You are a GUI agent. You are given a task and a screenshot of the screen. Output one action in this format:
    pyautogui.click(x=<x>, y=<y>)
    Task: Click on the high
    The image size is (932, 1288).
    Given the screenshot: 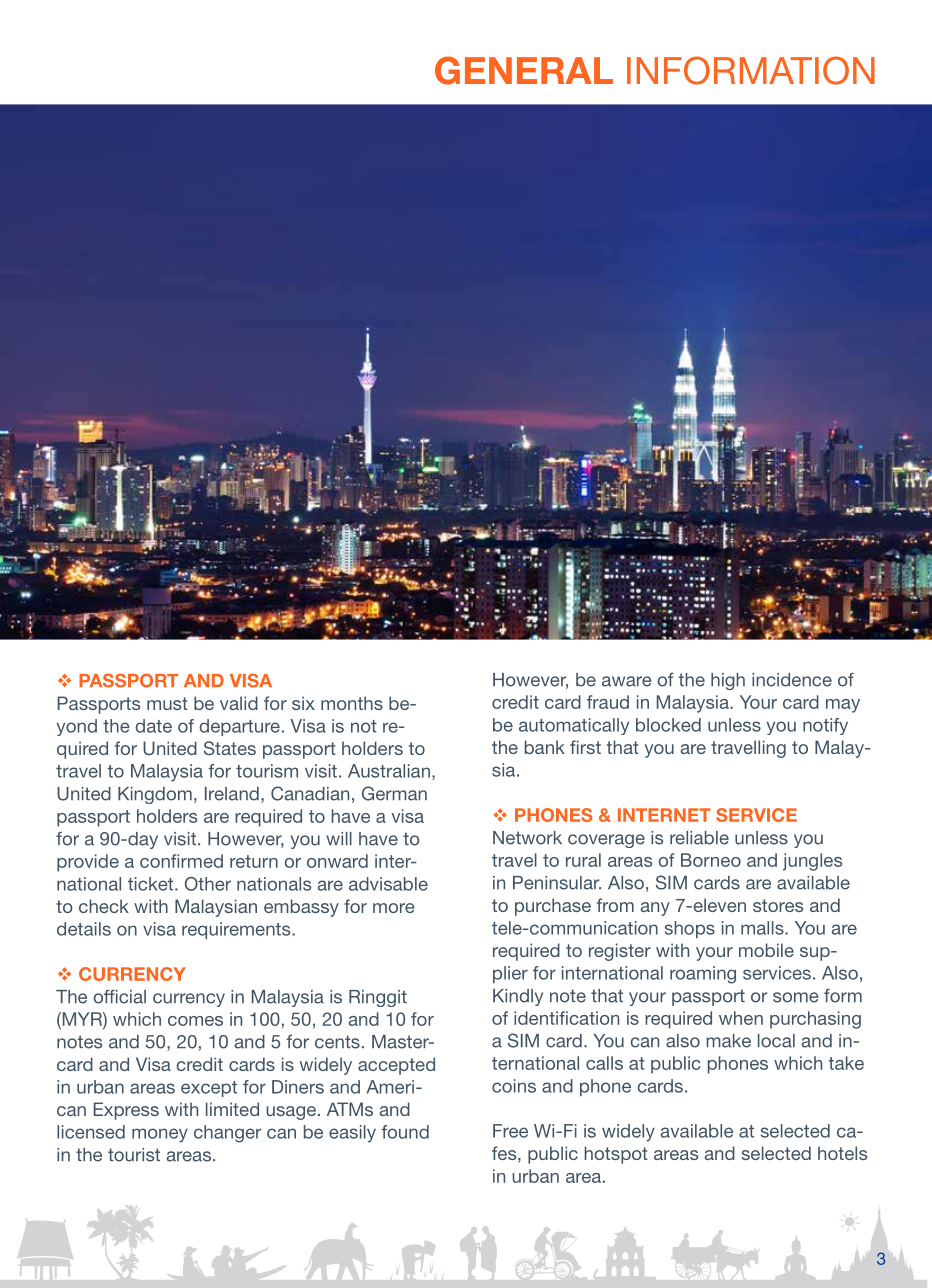 What is the action you would take?
    pyautogui.click(x=728, y=681)
